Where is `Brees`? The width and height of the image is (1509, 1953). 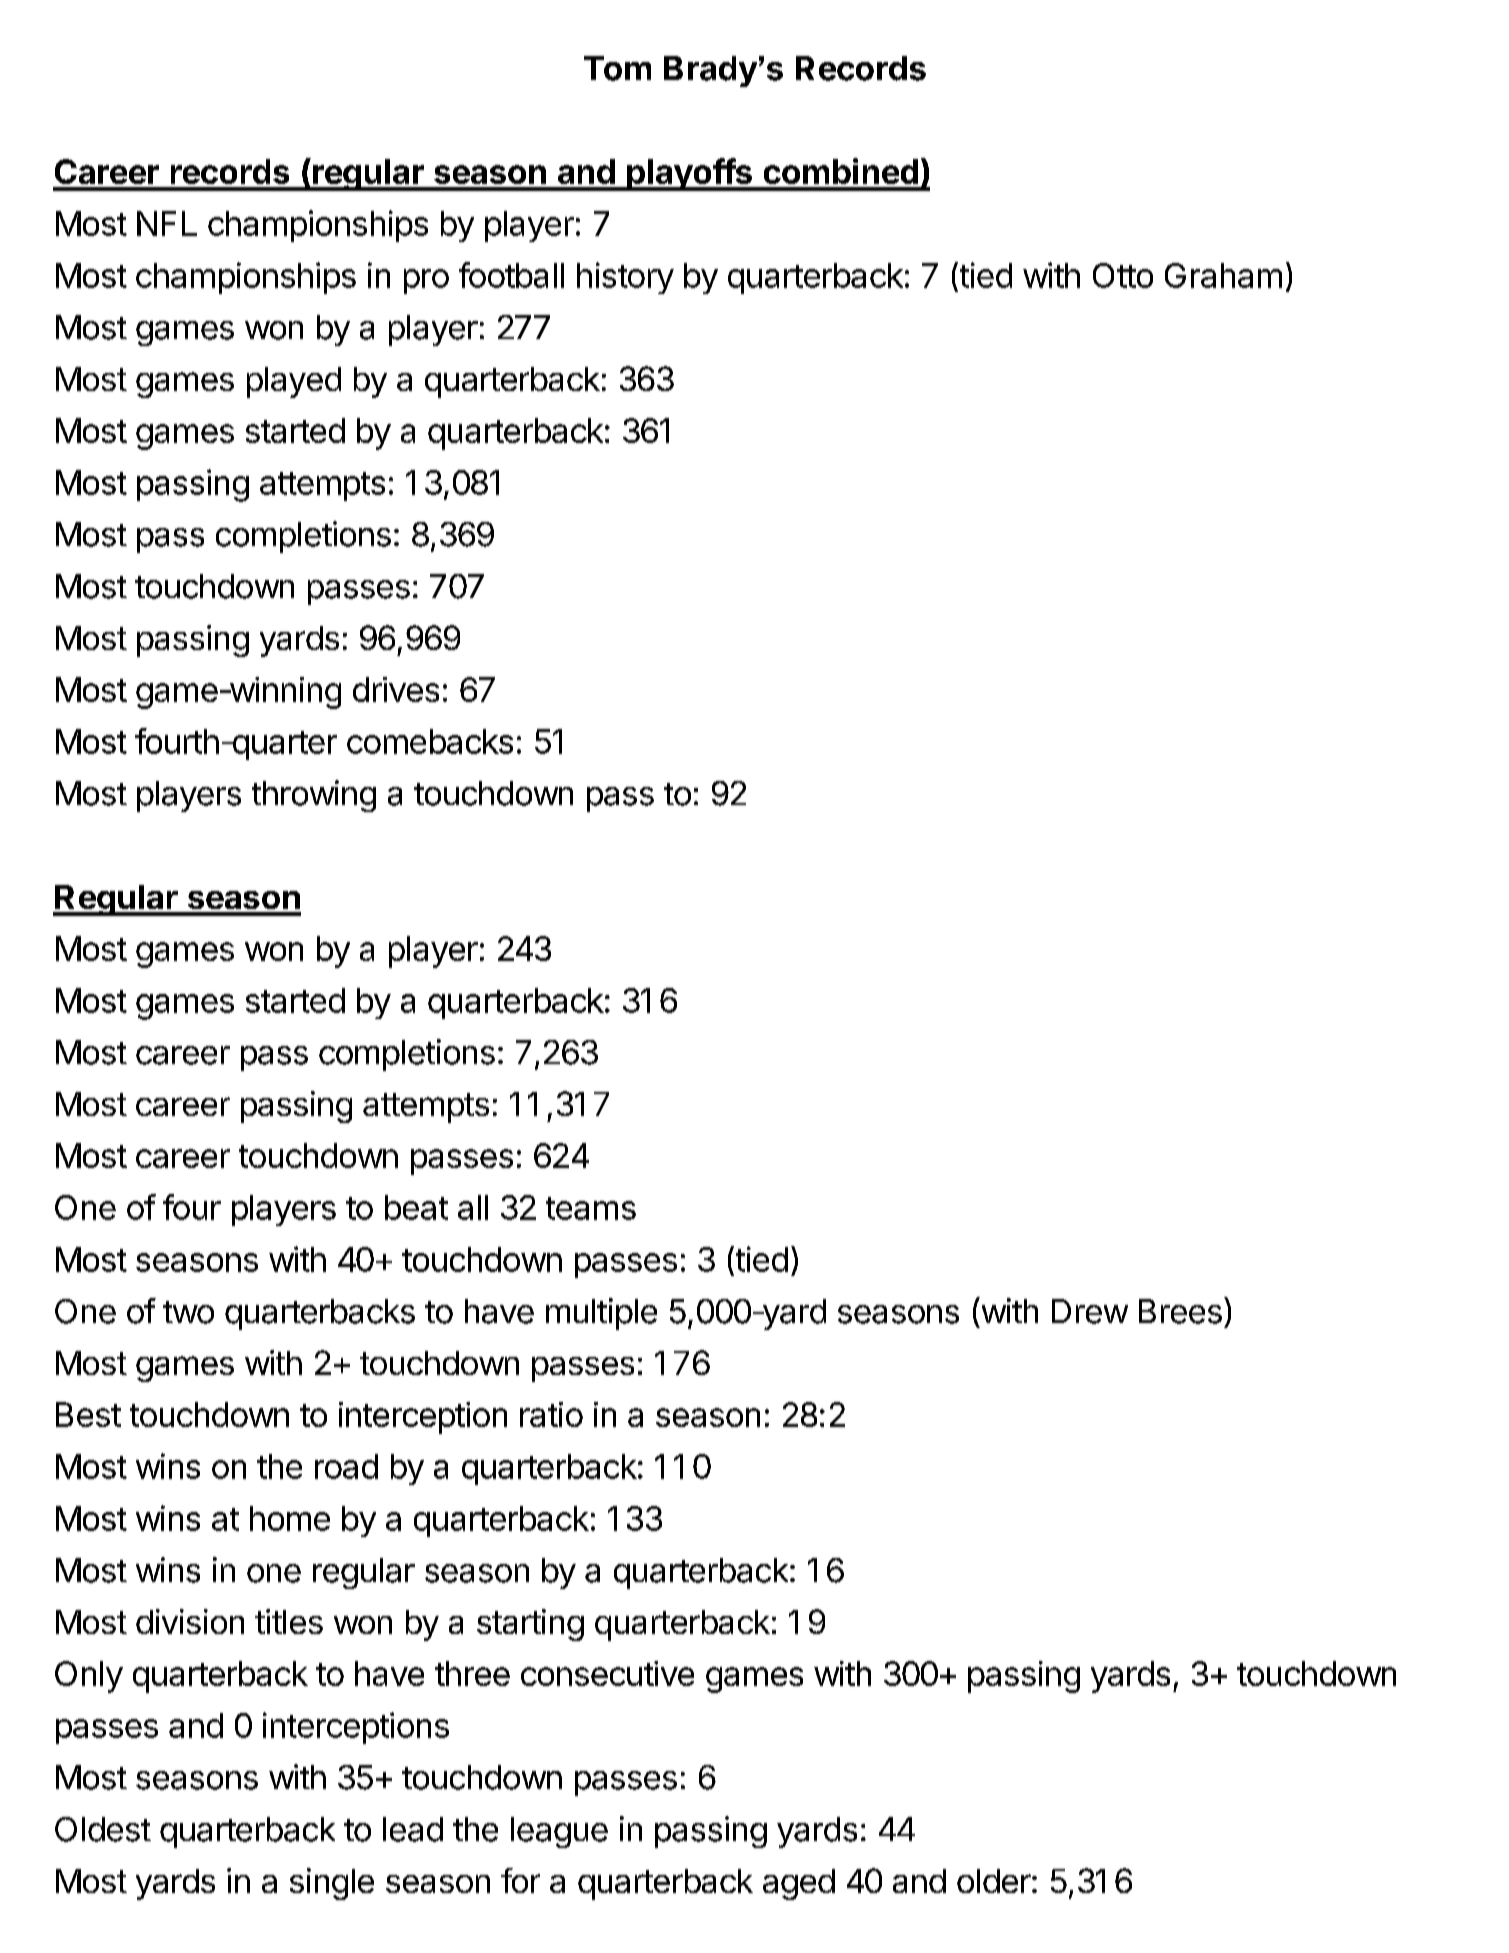
Brees is located at coordinates (1180, 1311).
